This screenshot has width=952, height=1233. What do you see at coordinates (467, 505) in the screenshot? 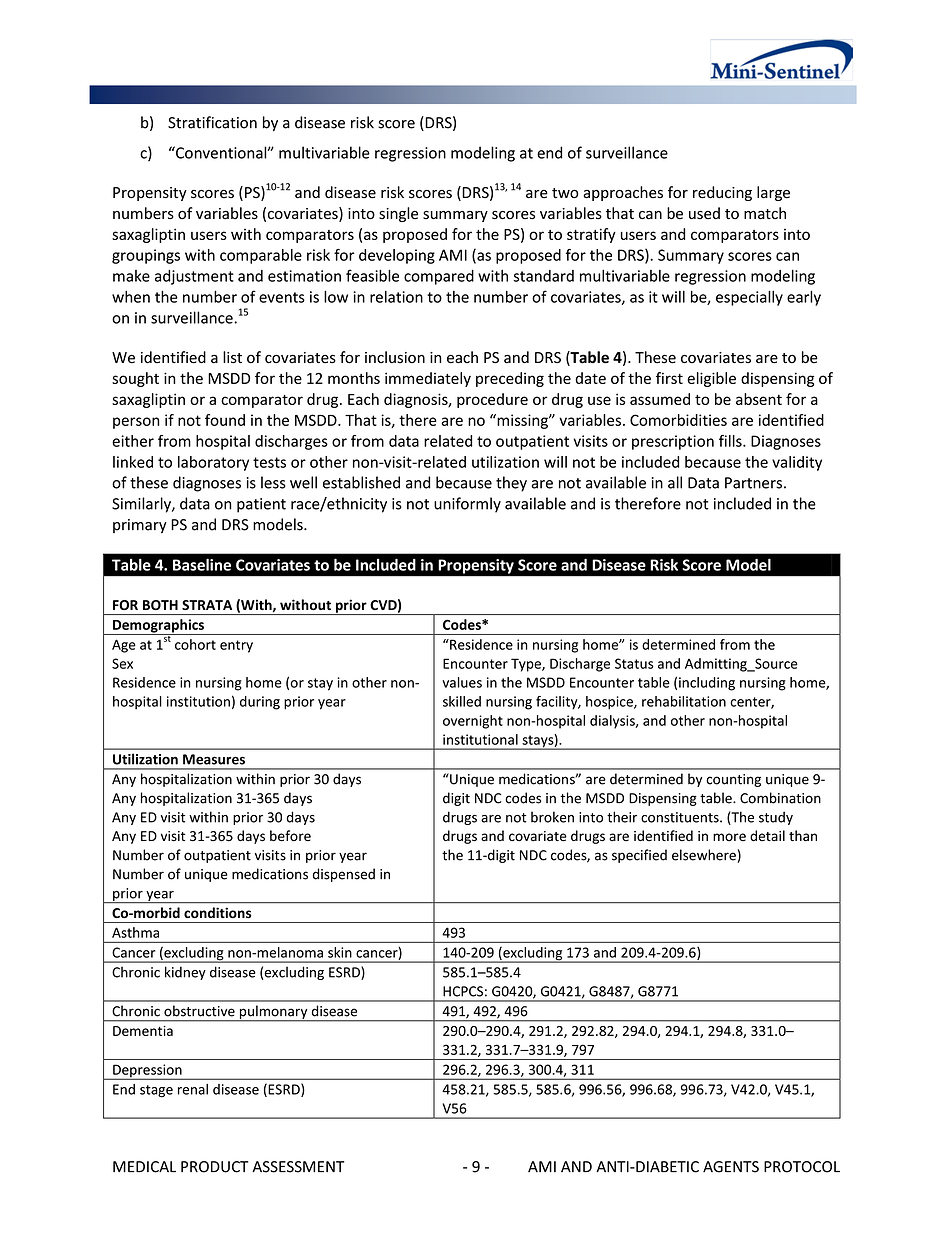
I see `uniformly` at bounding box center [467, 505].
